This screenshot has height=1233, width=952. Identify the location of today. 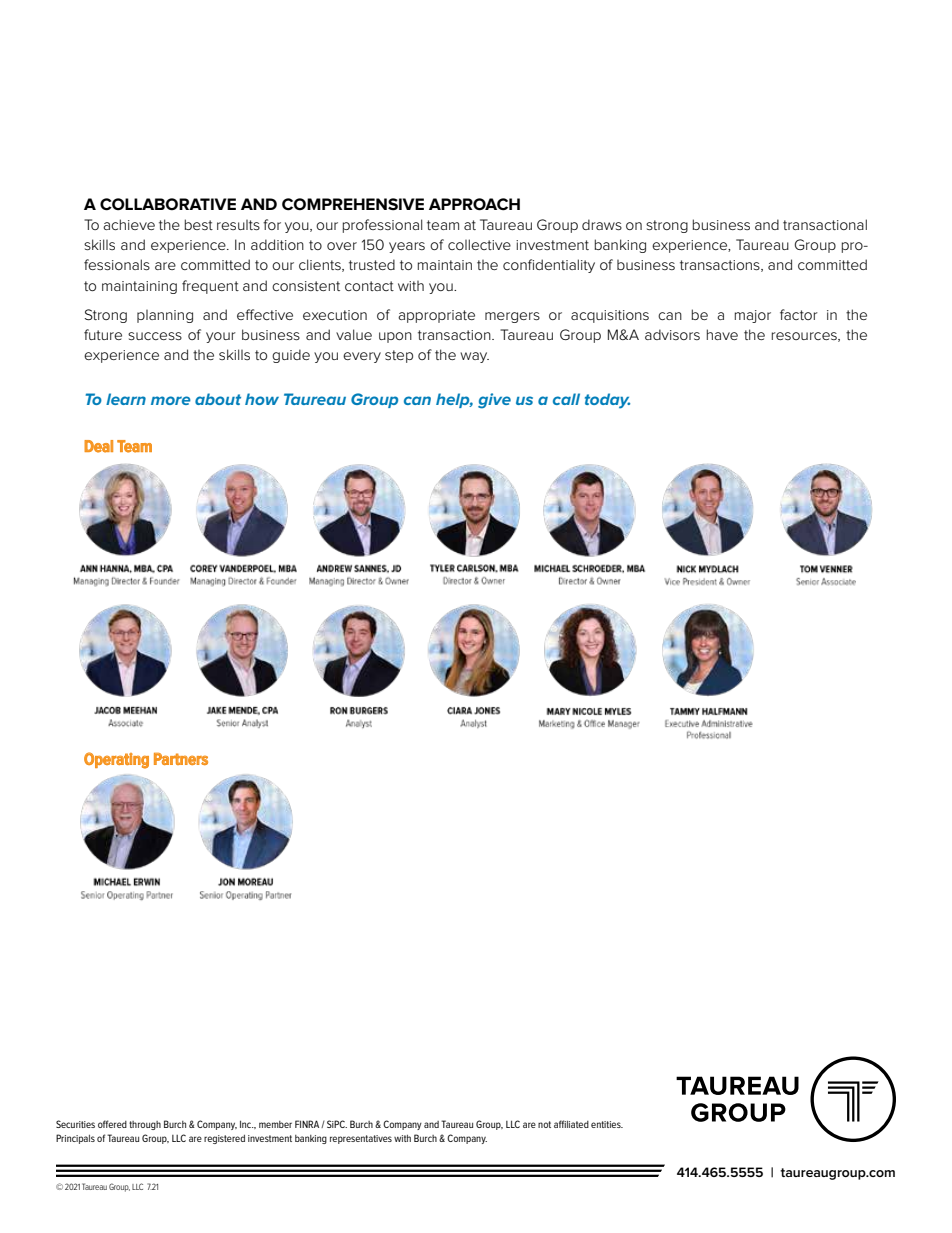
(607, 401).
